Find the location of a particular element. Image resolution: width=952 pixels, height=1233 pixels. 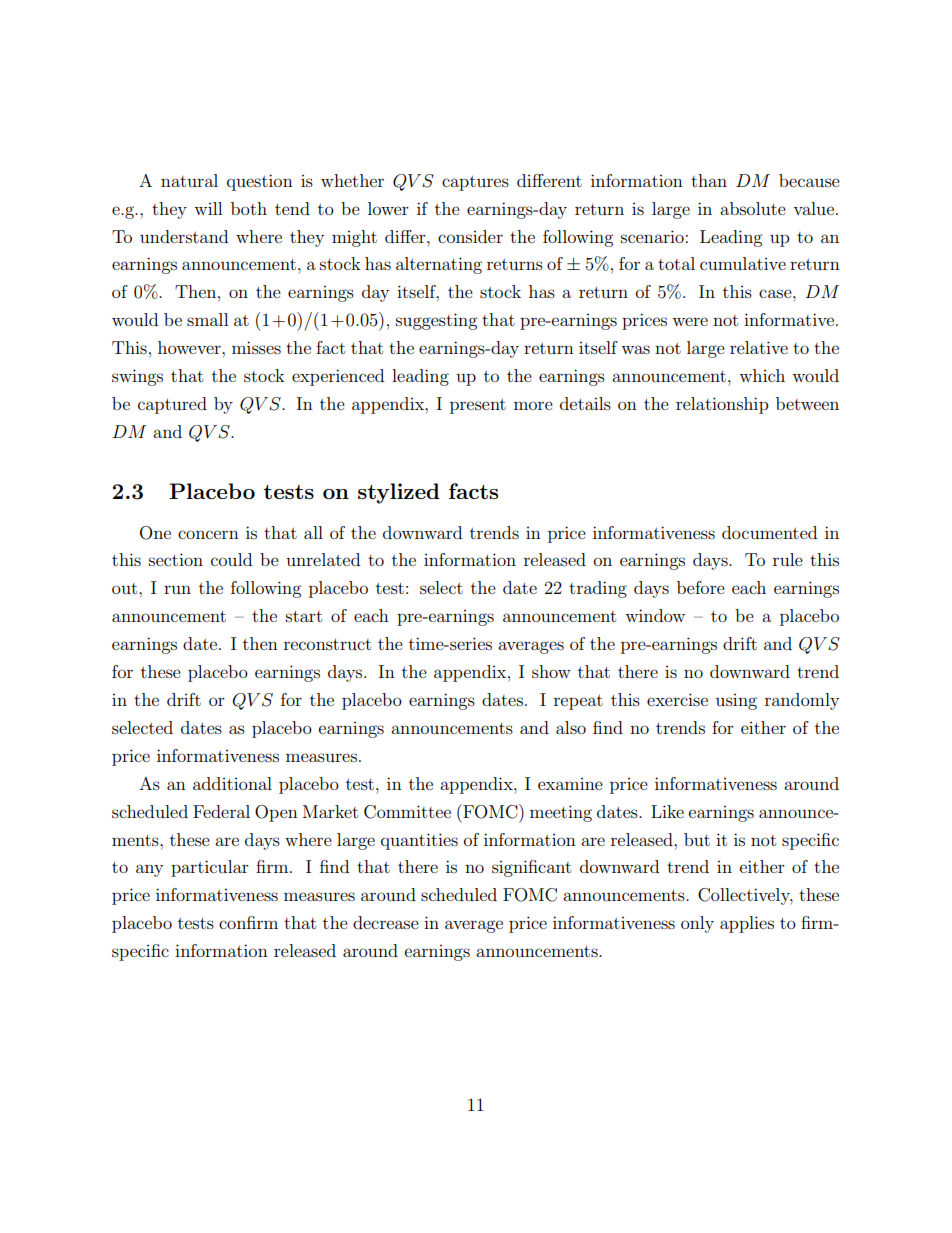

documented is located at coordinates (769, 532).
